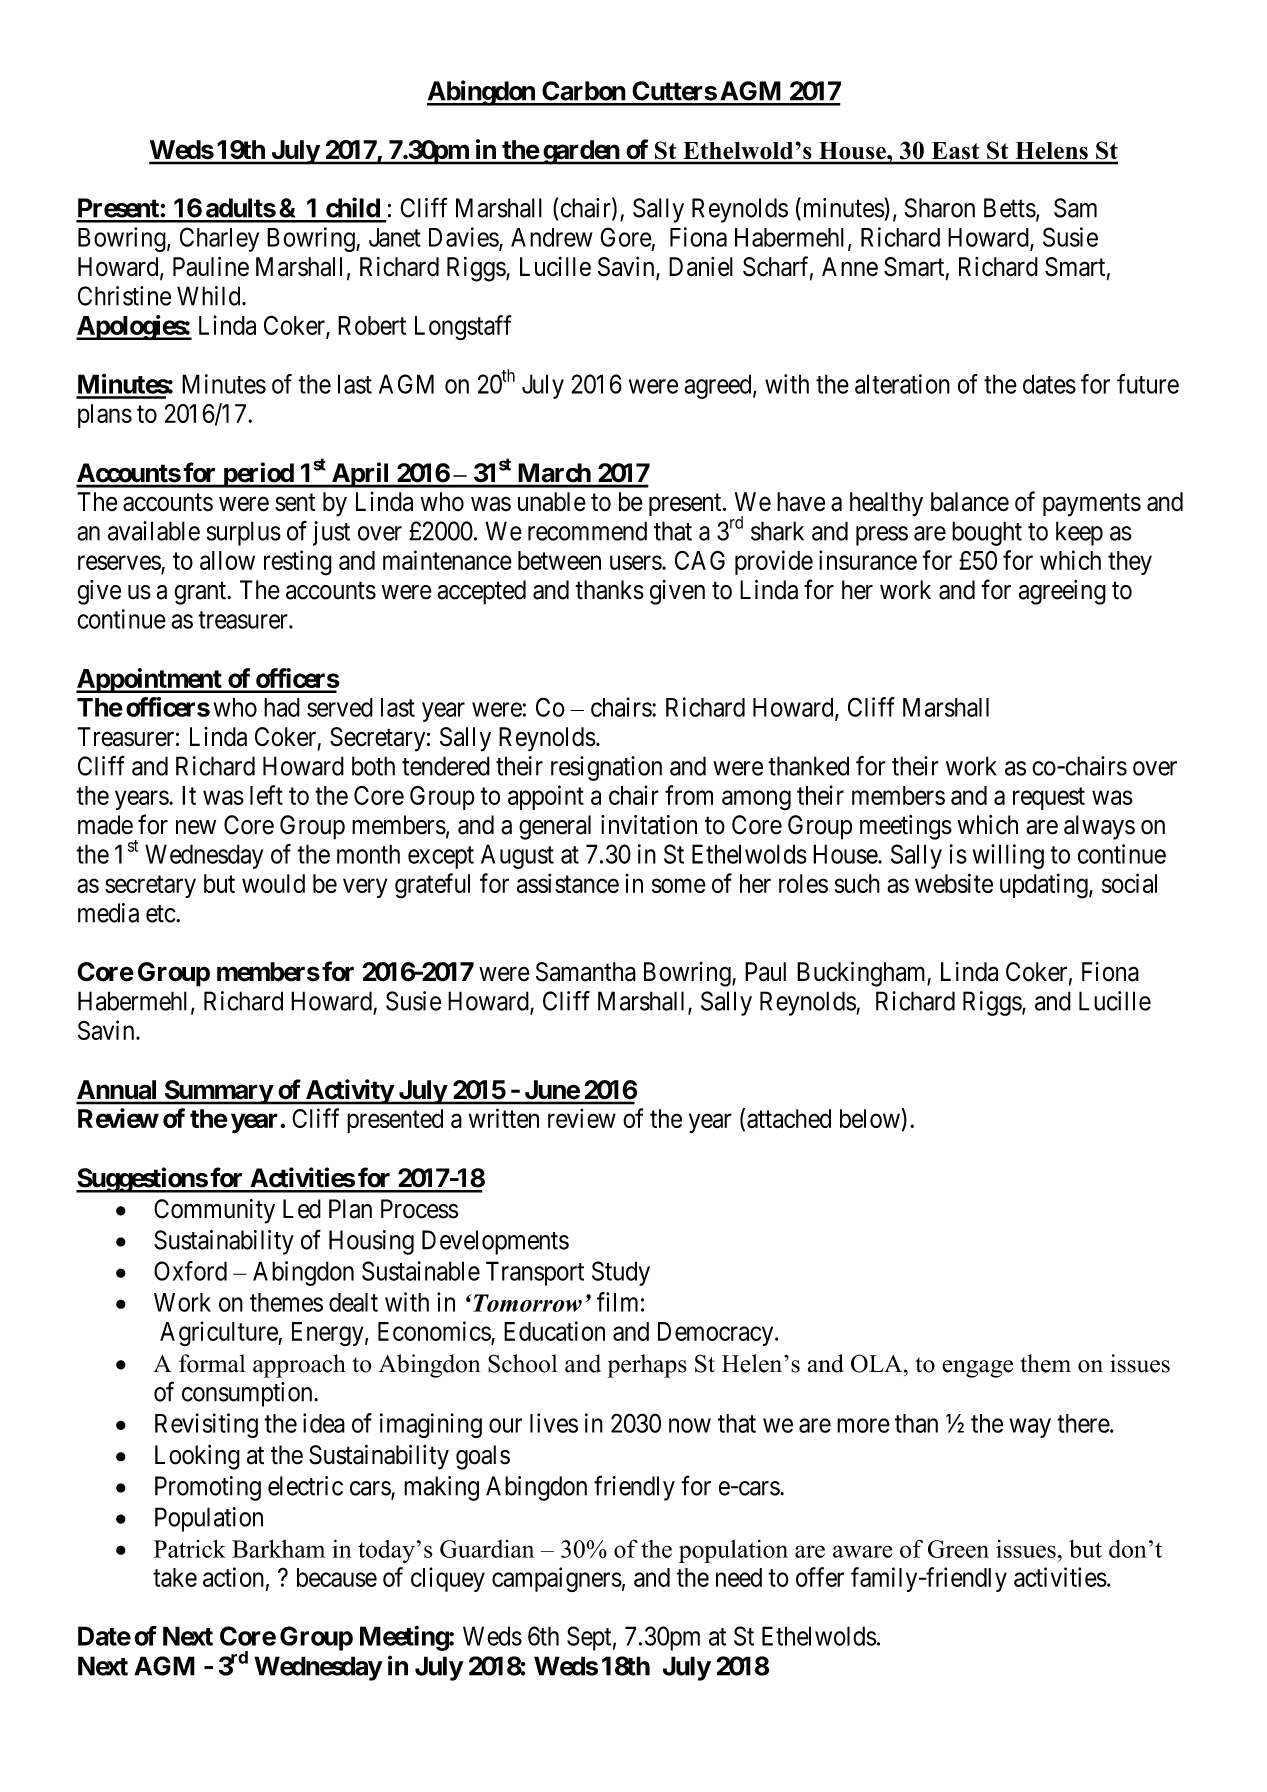 The width and height of the screenshot is (1267, 1792). Describe the element at coordinates (1062, 592) in the screenshot. I see `agreeing` at that location.
